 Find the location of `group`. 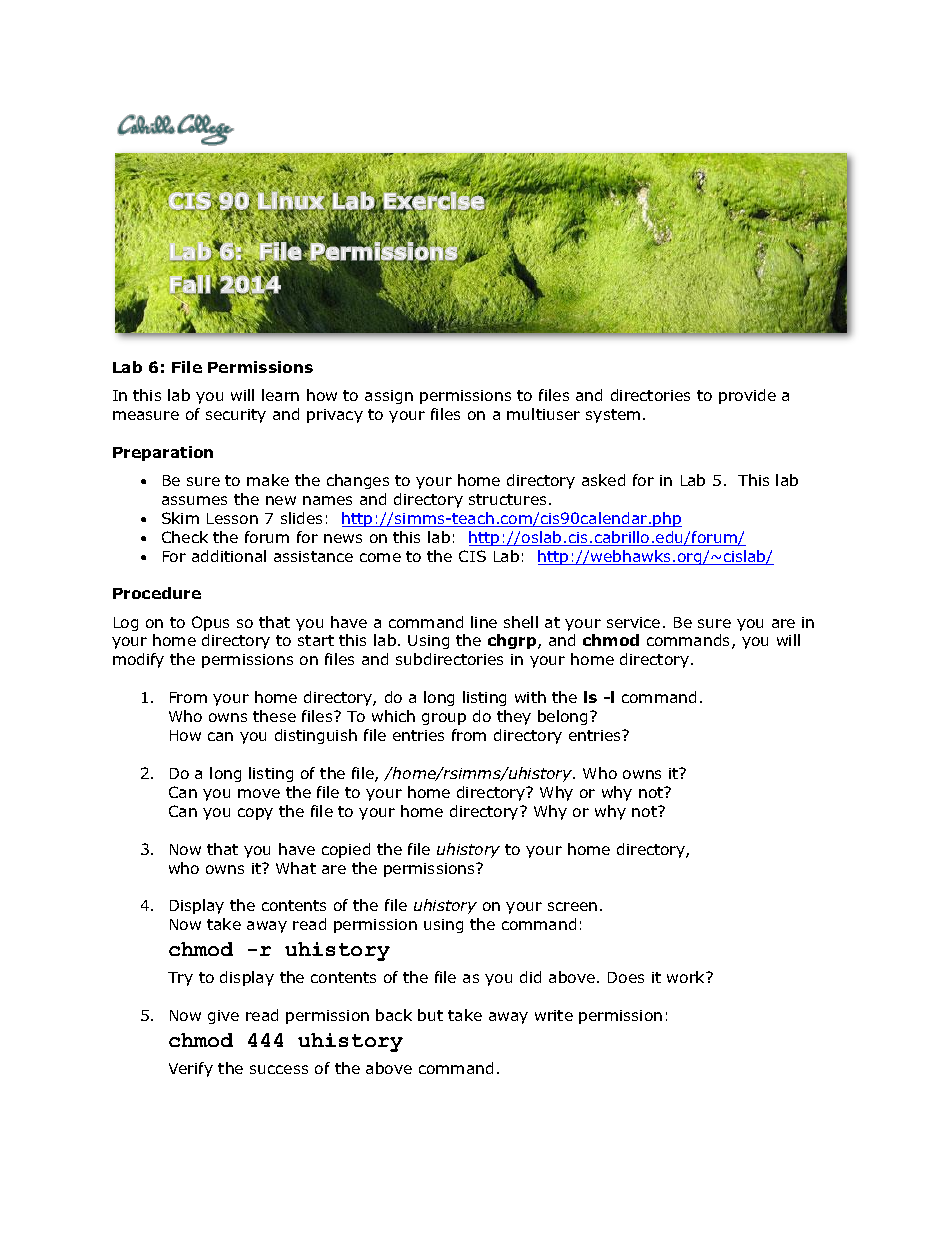

group is located at coordinates (444, 719).
